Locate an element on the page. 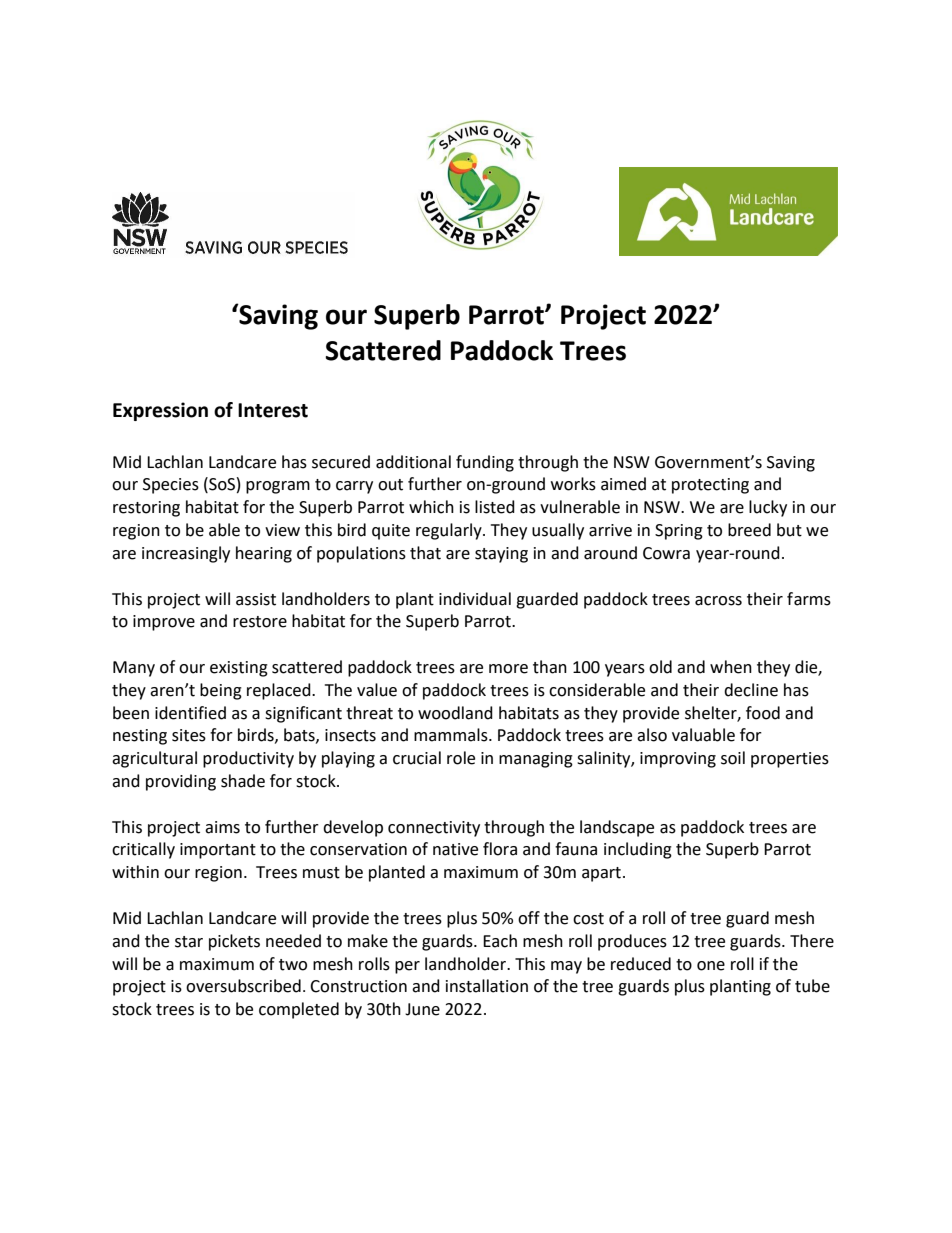  installation is located at coordinates (487, 986).
